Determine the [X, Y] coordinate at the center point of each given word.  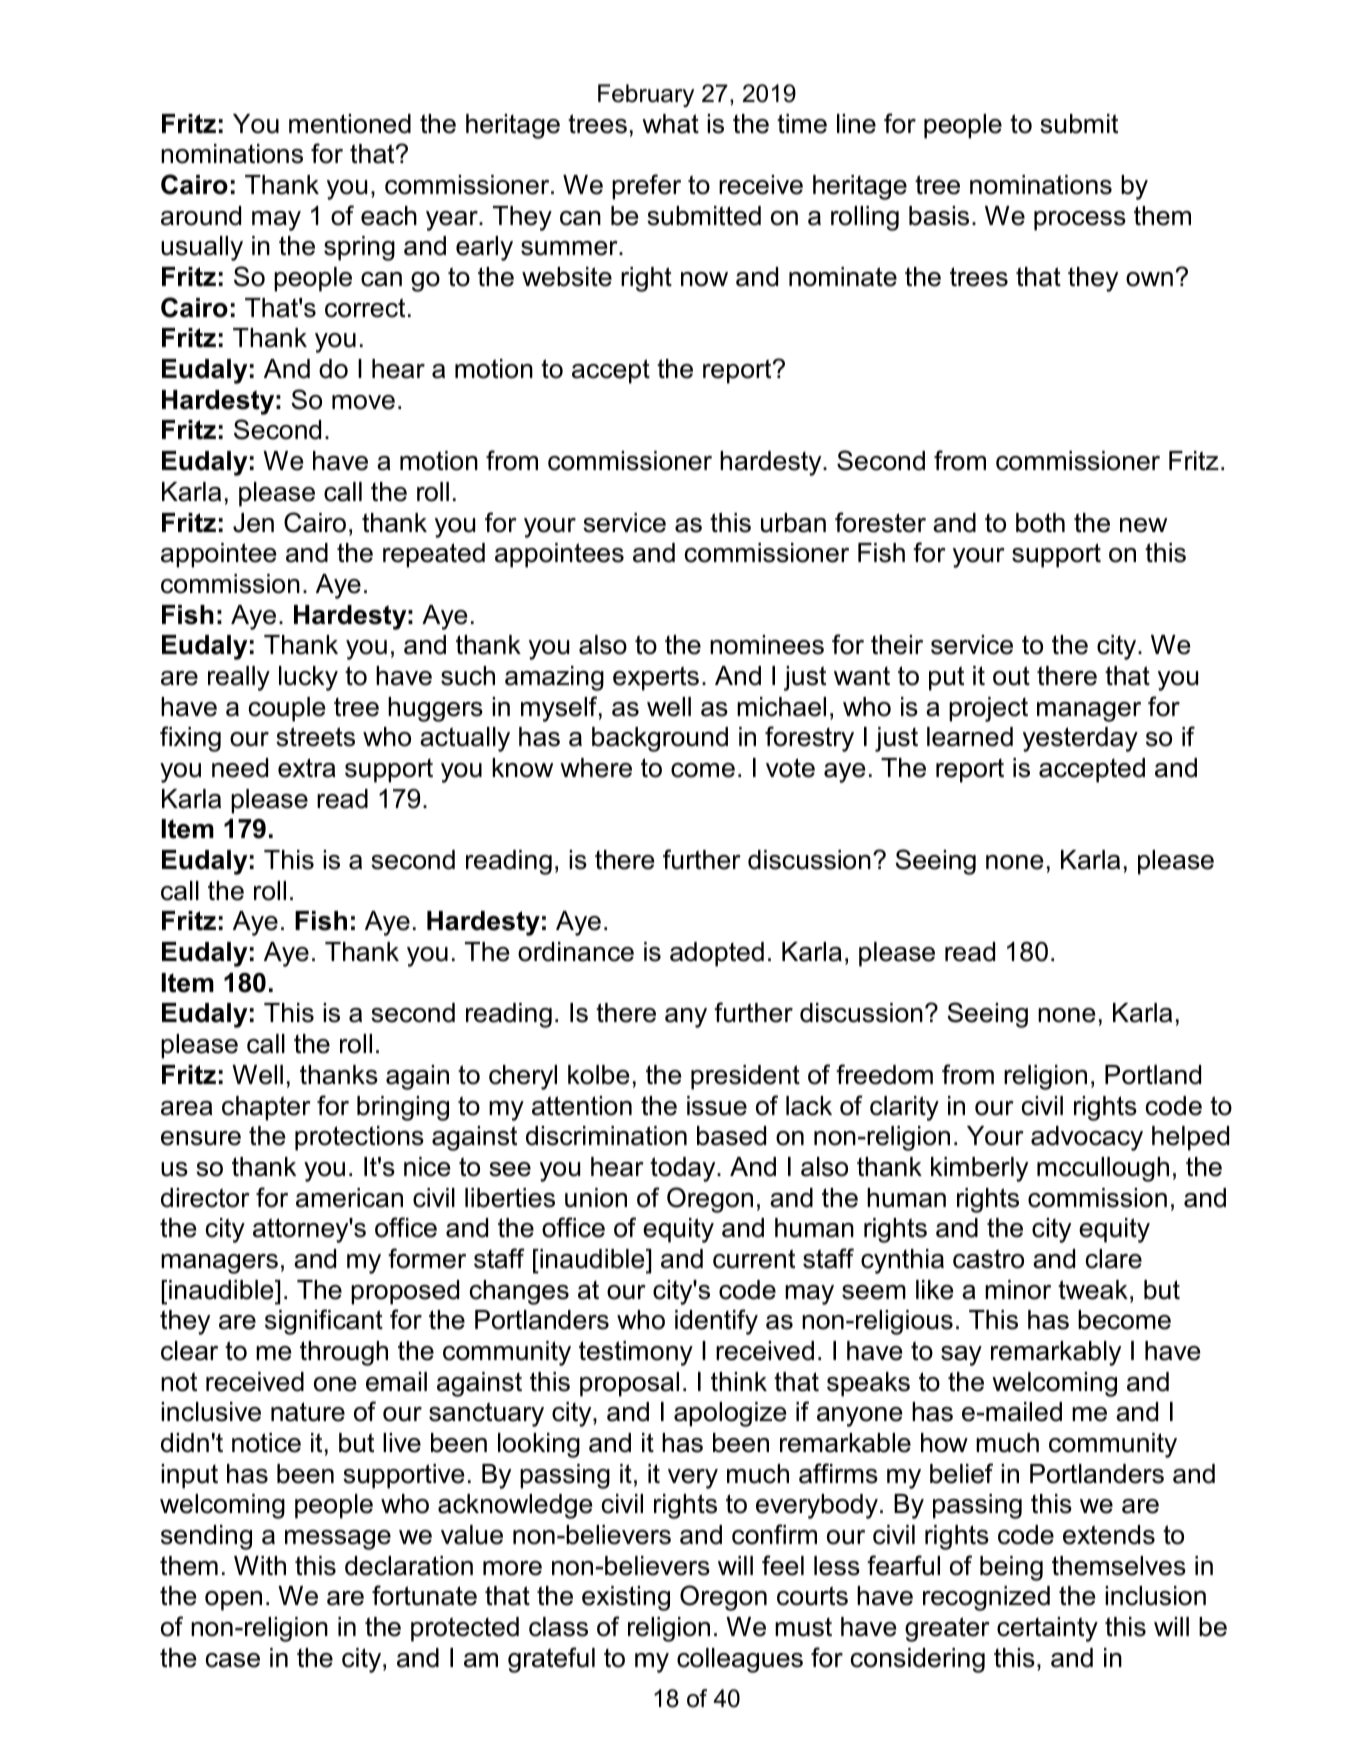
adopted [717, 954]
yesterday [1080, 739]
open [233, 1601]
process [1080, 221]
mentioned [350, 124]
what [670, 124]
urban [793, 523]
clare [1114, 1259]
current [754, 1259]
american [349, 1198]
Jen [253, 523]
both [1040, 523]
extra [307, 768]
